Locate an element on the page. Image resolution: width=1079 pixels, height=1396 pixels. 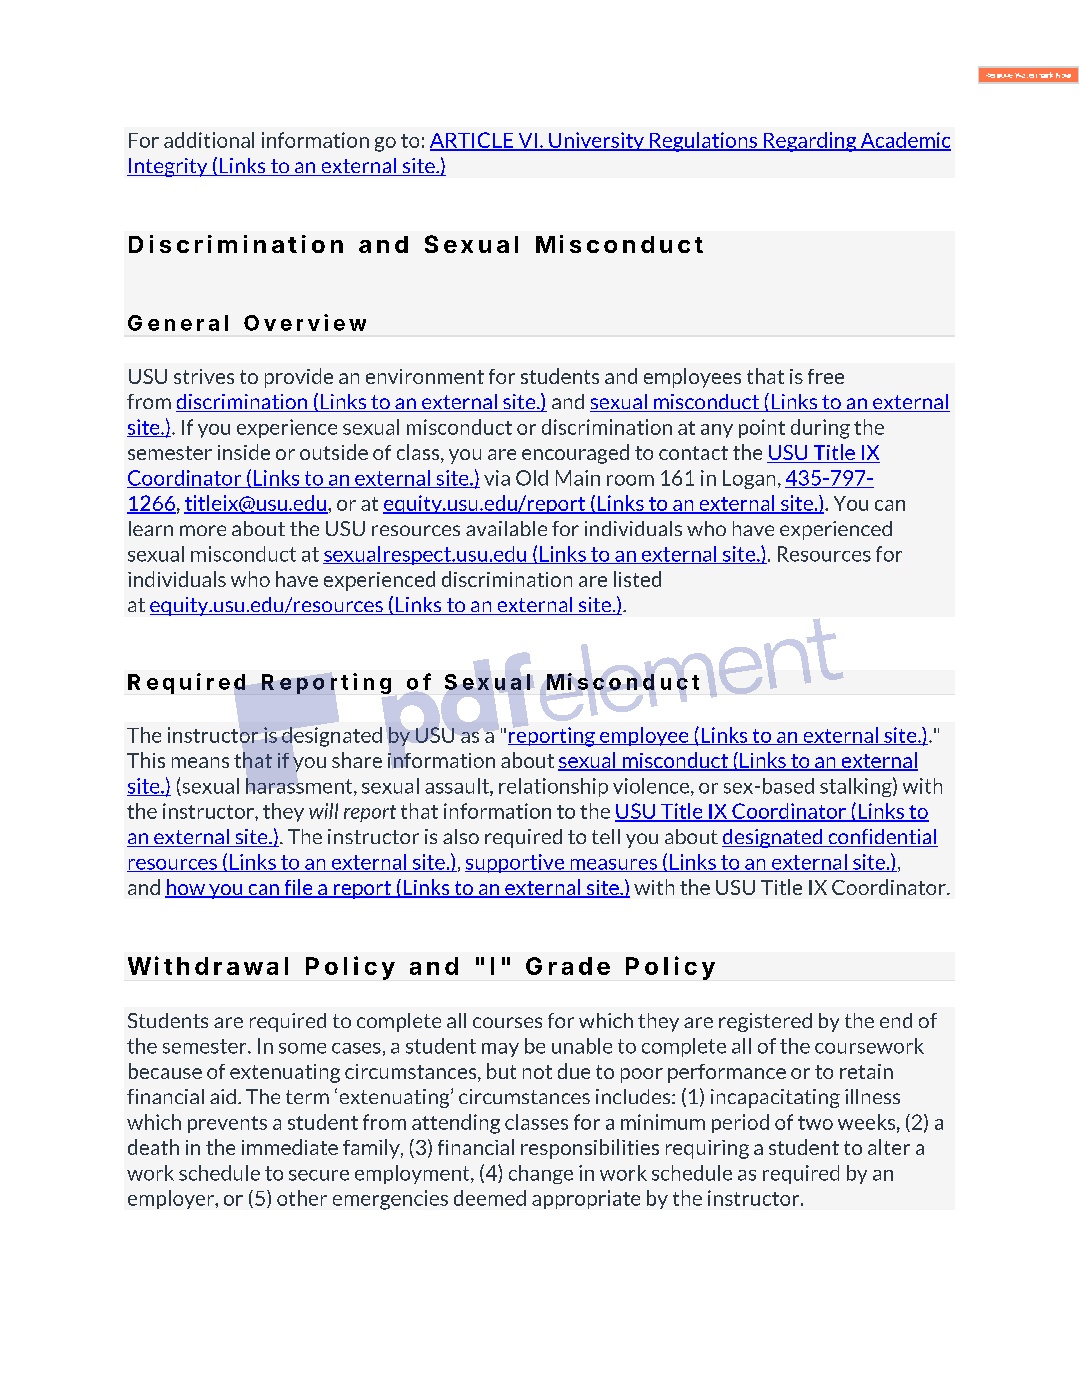
Regarding is located at coordinates (810, 142).
